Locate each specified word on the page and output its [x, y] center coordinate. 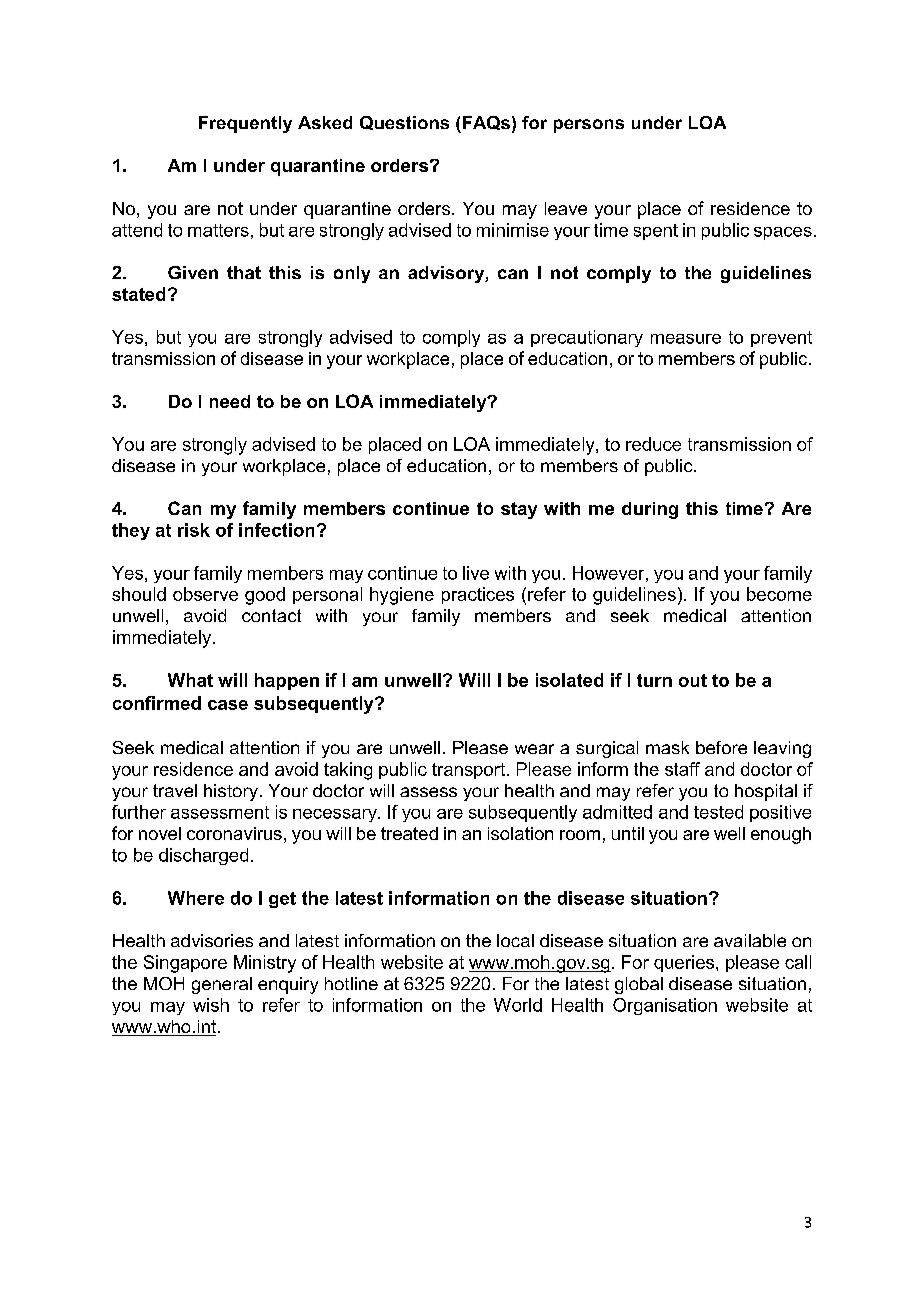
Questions [404, 123]
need [230, 401]
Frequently [245, 124]
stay [519, 510]
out [693, 680]
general [222, 985]
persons [589, 126]
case [228, 705]
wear [534, 749]
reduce [653, 444]
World [518, 1005]
